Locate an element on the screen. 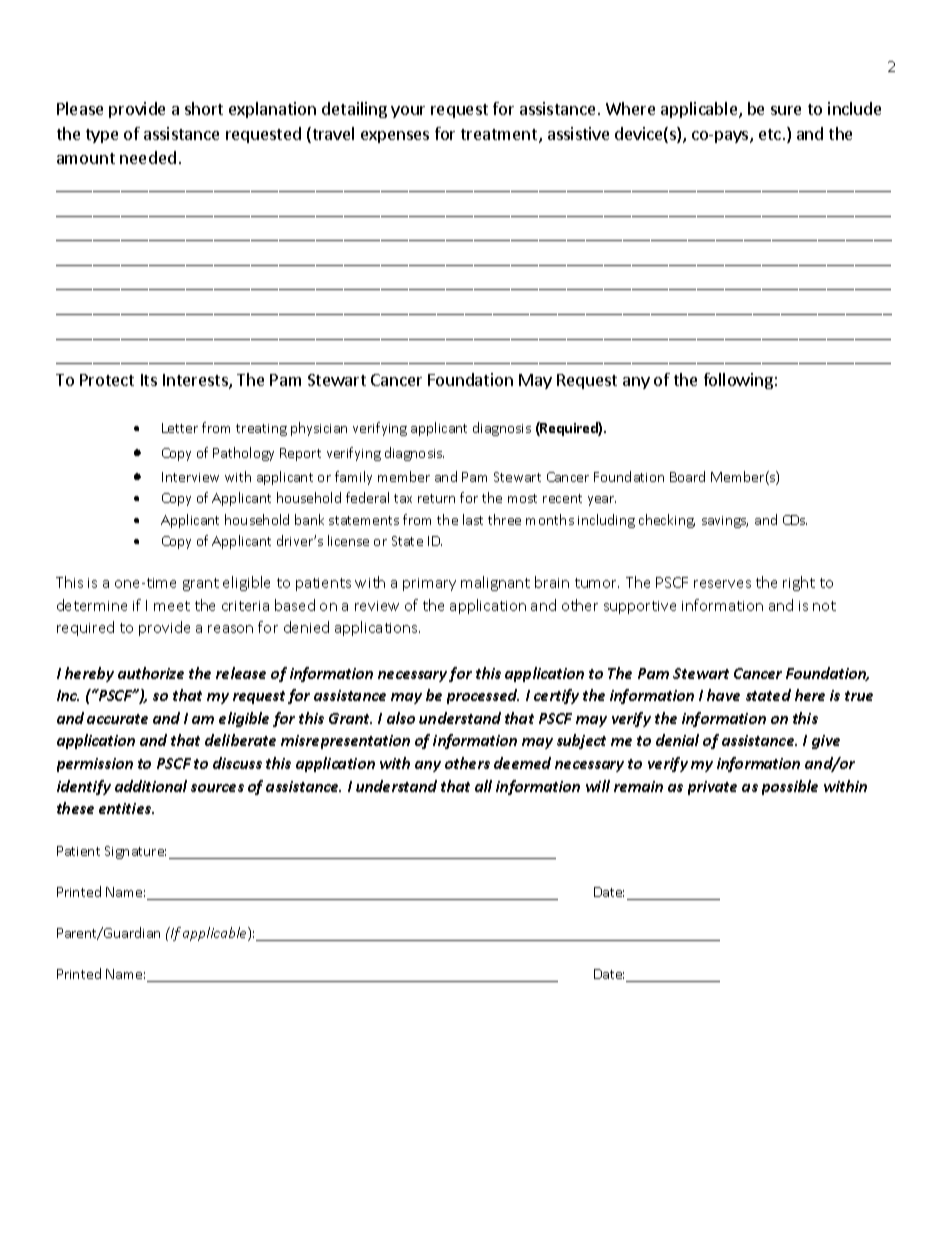  physician is located at coordinates (319, 429).
